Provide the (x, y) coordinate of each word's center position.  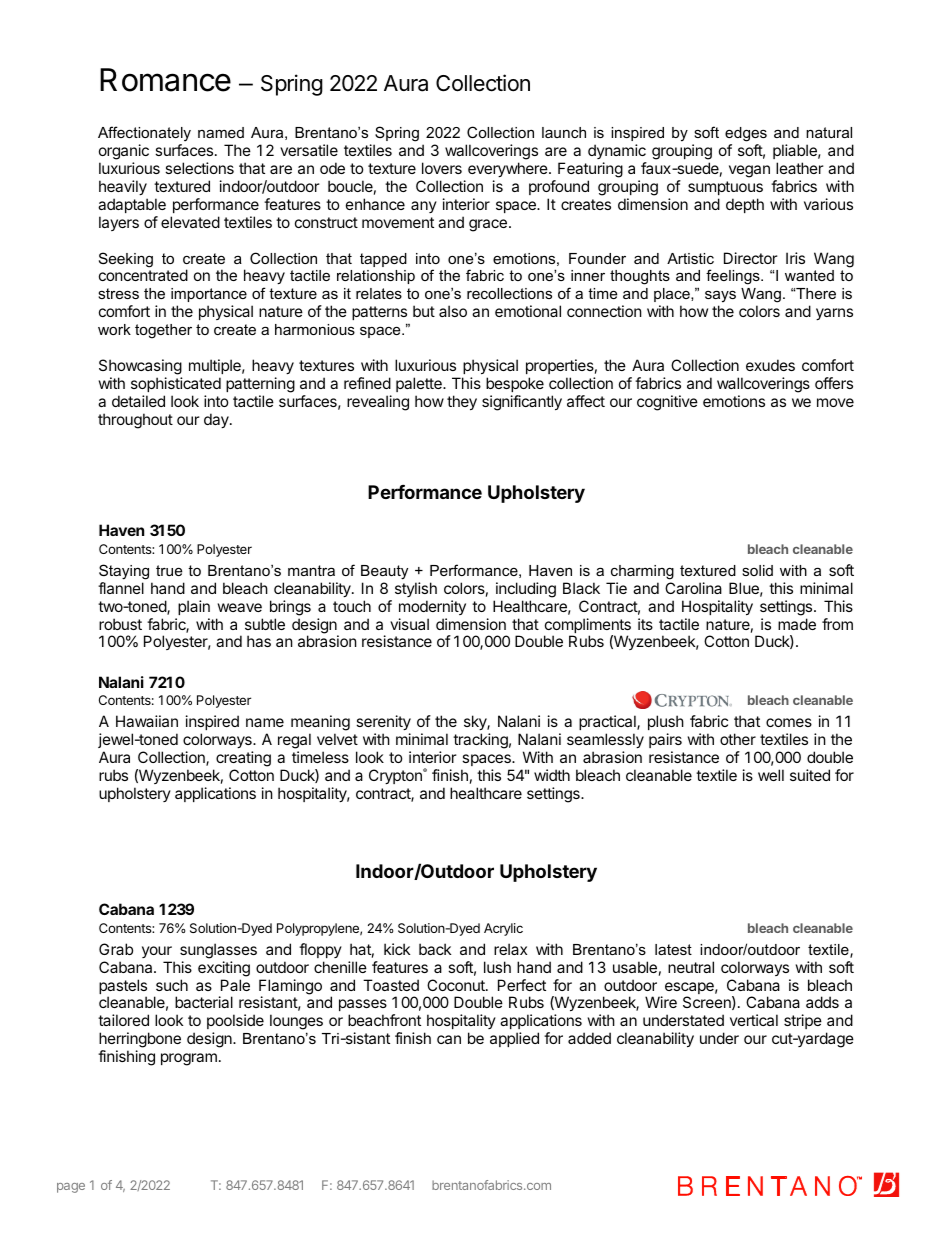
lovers (442, 168)
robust (120, 624)
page (71, 1188)
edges (746, 134)
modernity (432, 607)
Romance (165, 80)
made (797, 624)
